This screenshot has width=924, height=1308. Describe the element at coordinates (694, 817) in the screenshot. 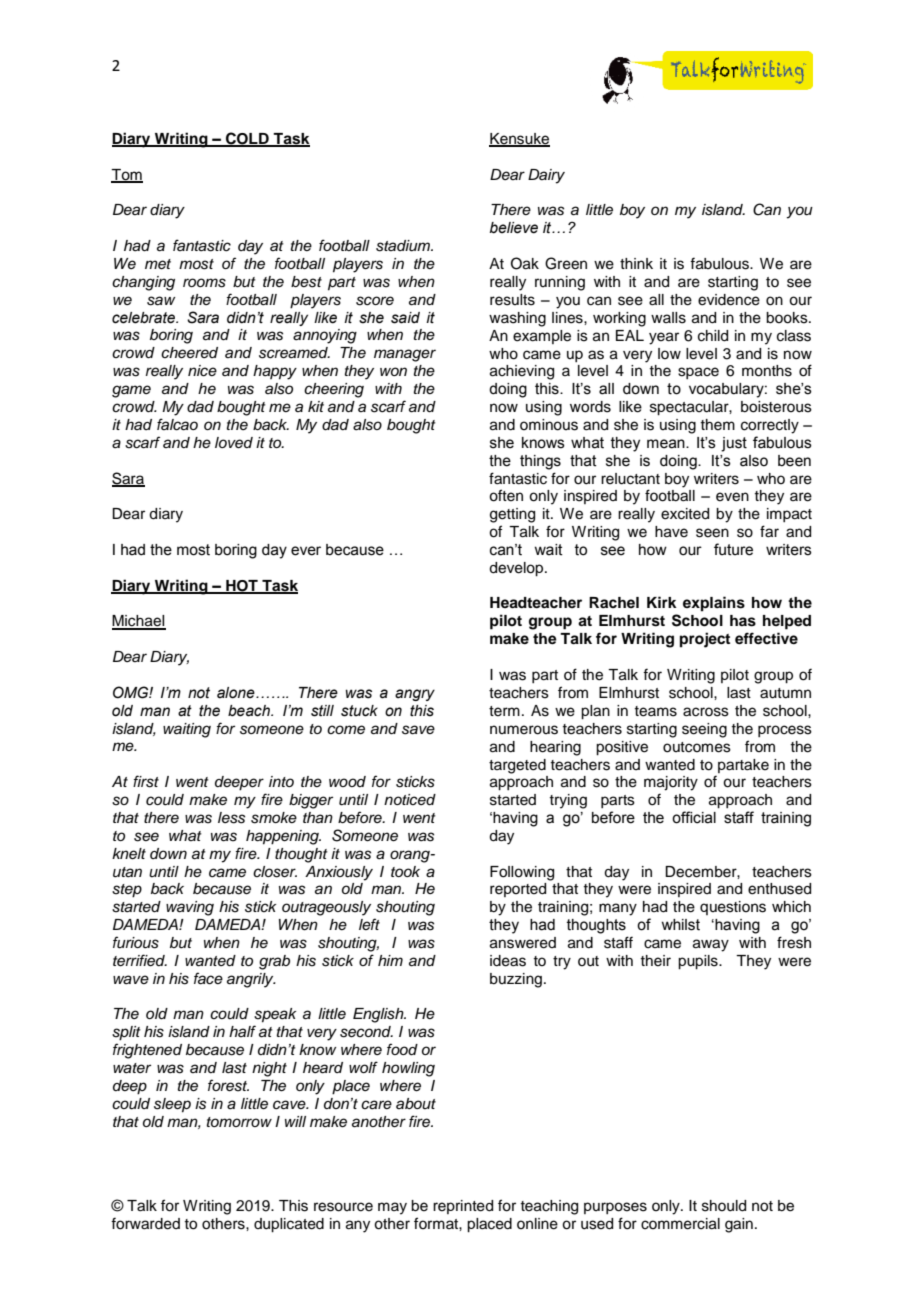

I see `official` at that location.
